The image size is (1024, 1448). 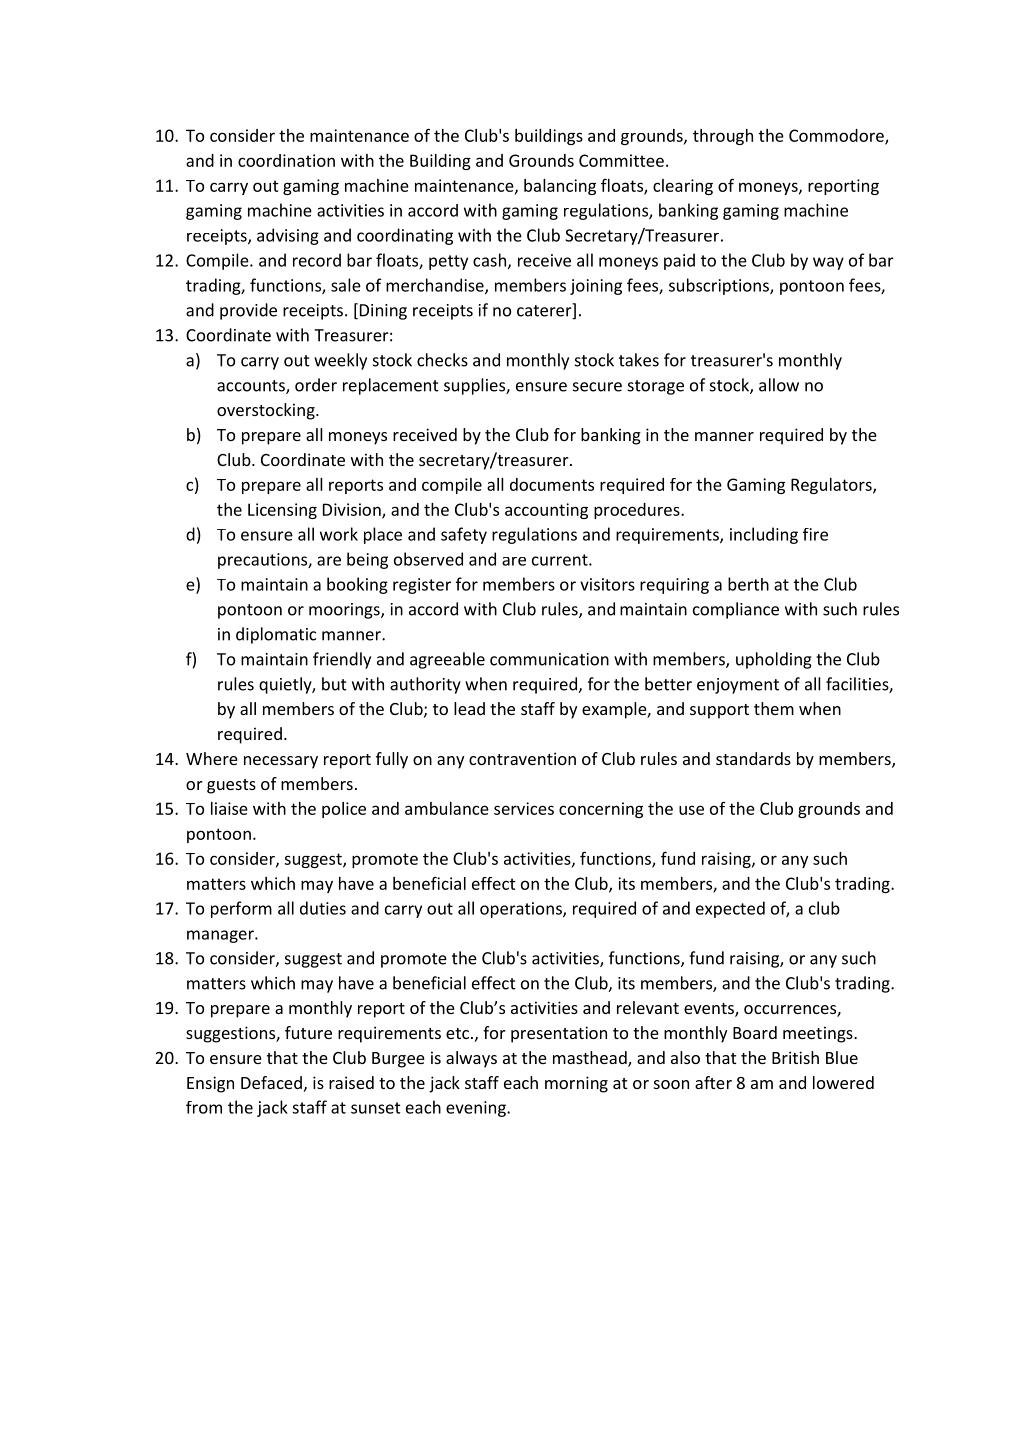 I want to click on expected, so click(x=730, y=909).
